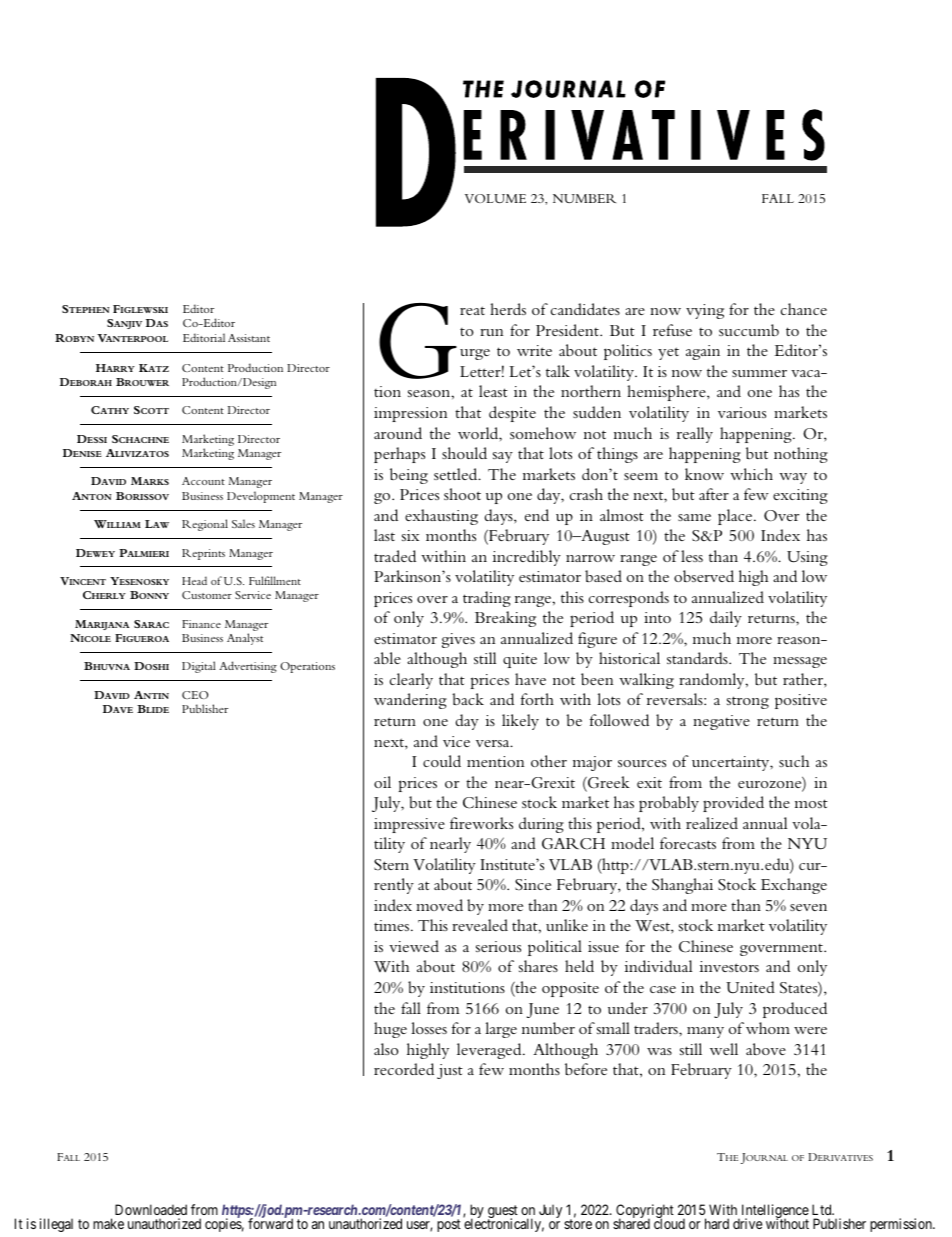  What do you see at coordinates (390, 1030) in the document?
I see `huge` at bounding box center [390, 1030].
